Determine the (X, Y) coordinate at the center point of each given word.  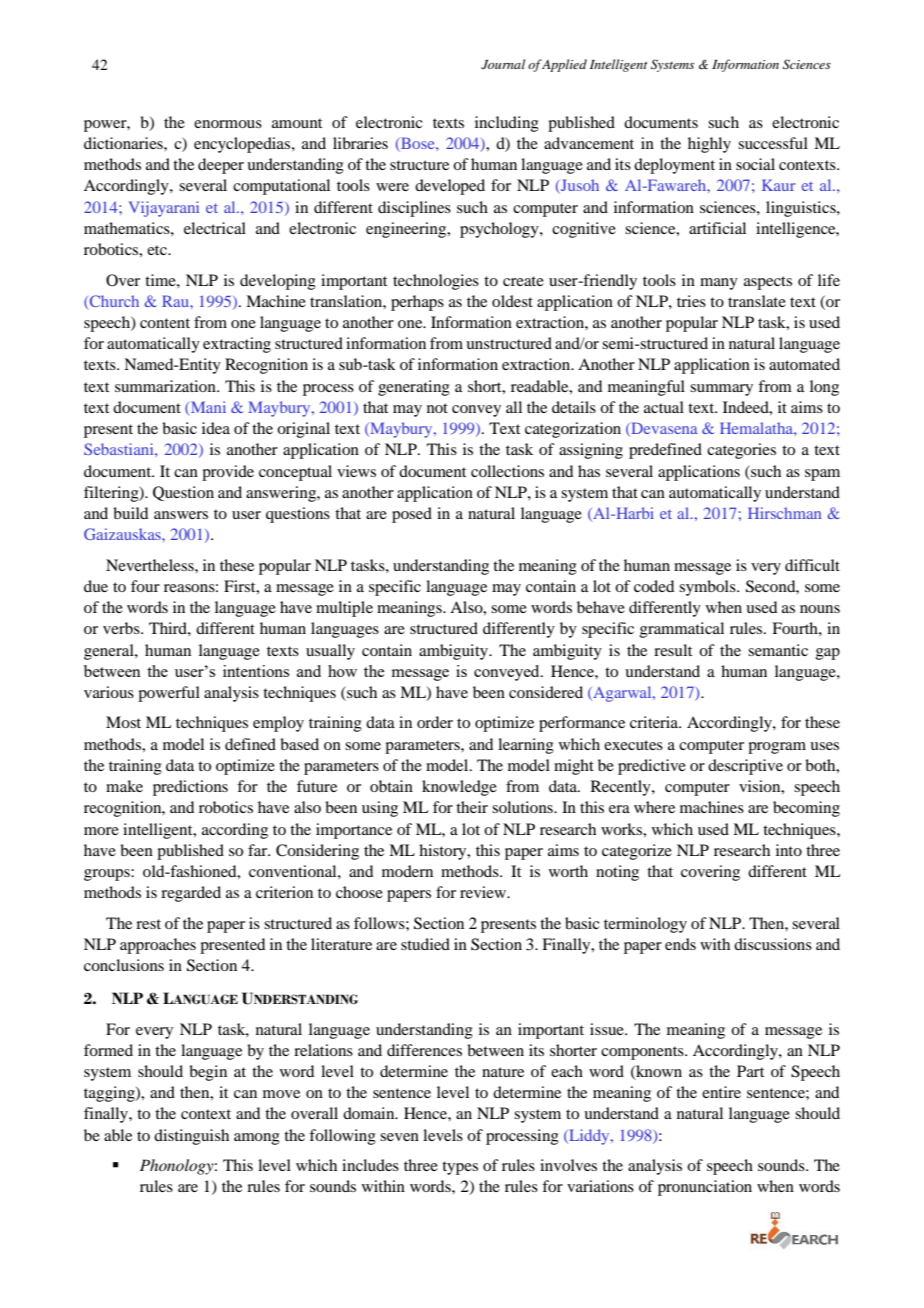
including (507, 124)
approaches (158, 946)
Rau (176, 301)
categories (741, 451)
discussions (773, 944)
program (777, 748)
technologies (436, 282)
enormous (228, 124)
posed (412, 515)
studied (425, 944)
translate (757, 301)
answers (181, 515)
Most (123, 722)
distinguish (191, 1137)
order (435, 722)
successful (773, 143)
